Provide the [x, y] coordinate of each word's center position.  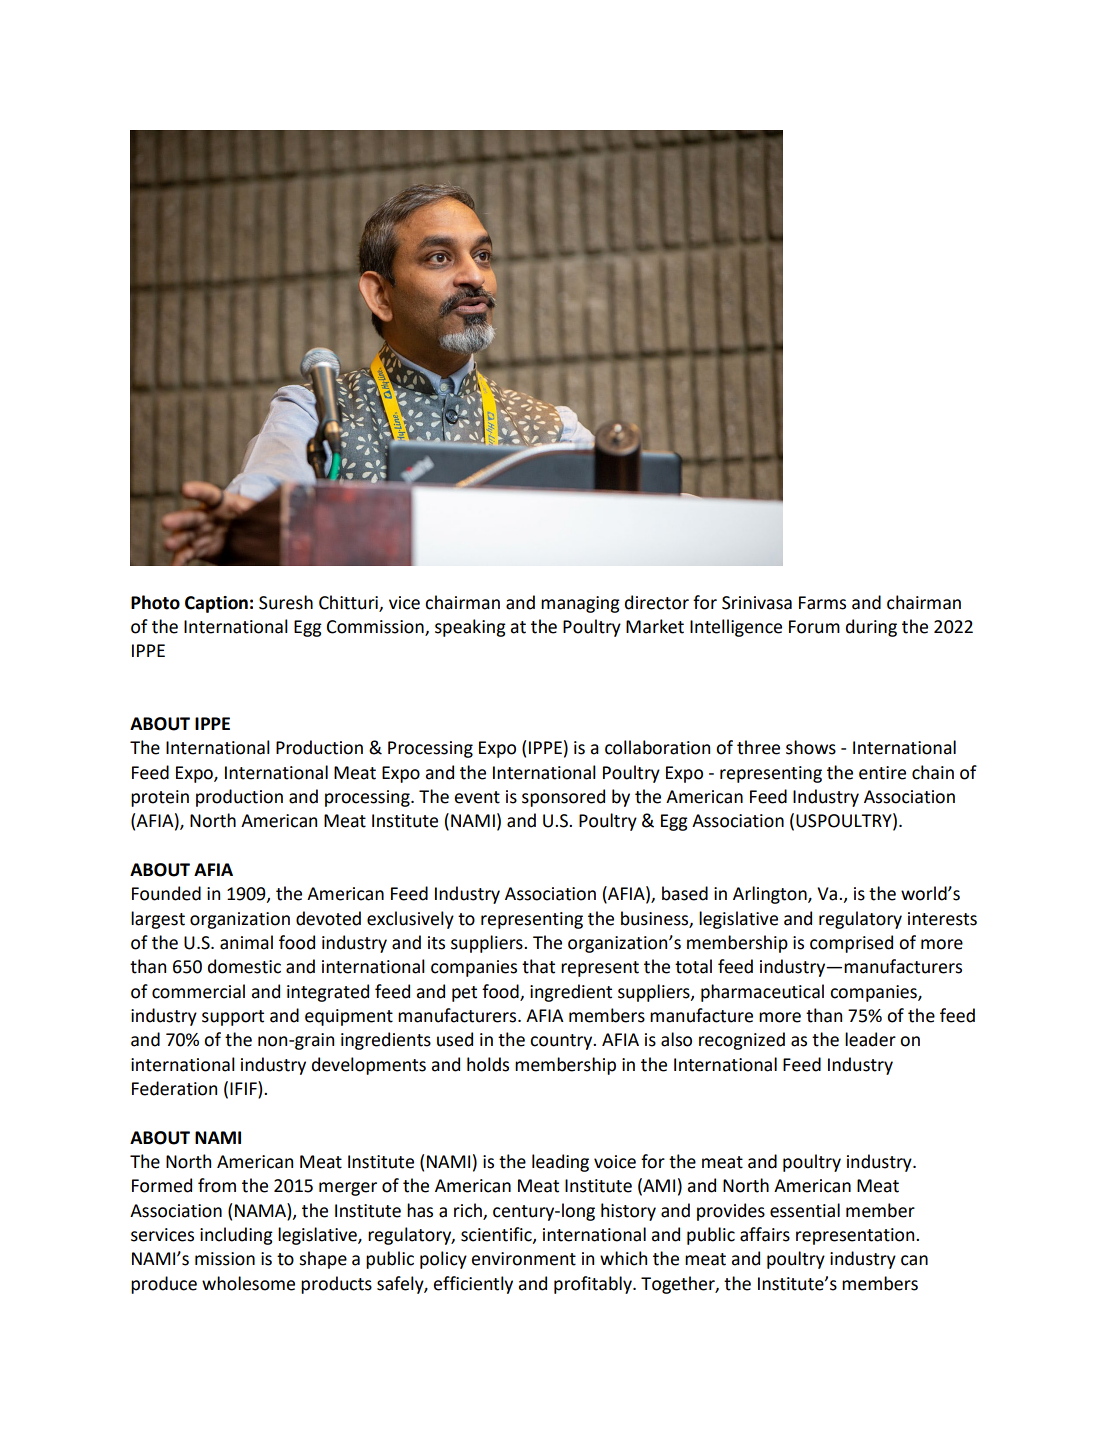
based [685, 893]
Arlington [771, 895]
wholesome [248, 1283]
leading [560, 1163]
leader [870, 1039]
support [233, 1018]
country [562, 1042]
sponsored [563, 798]
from [217, 1185]
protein [160, 798]
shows [811, 747]
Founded [166, 893]
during [871, 628]
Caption [216, 604]
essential [805, 1210]
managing [580, 604]
